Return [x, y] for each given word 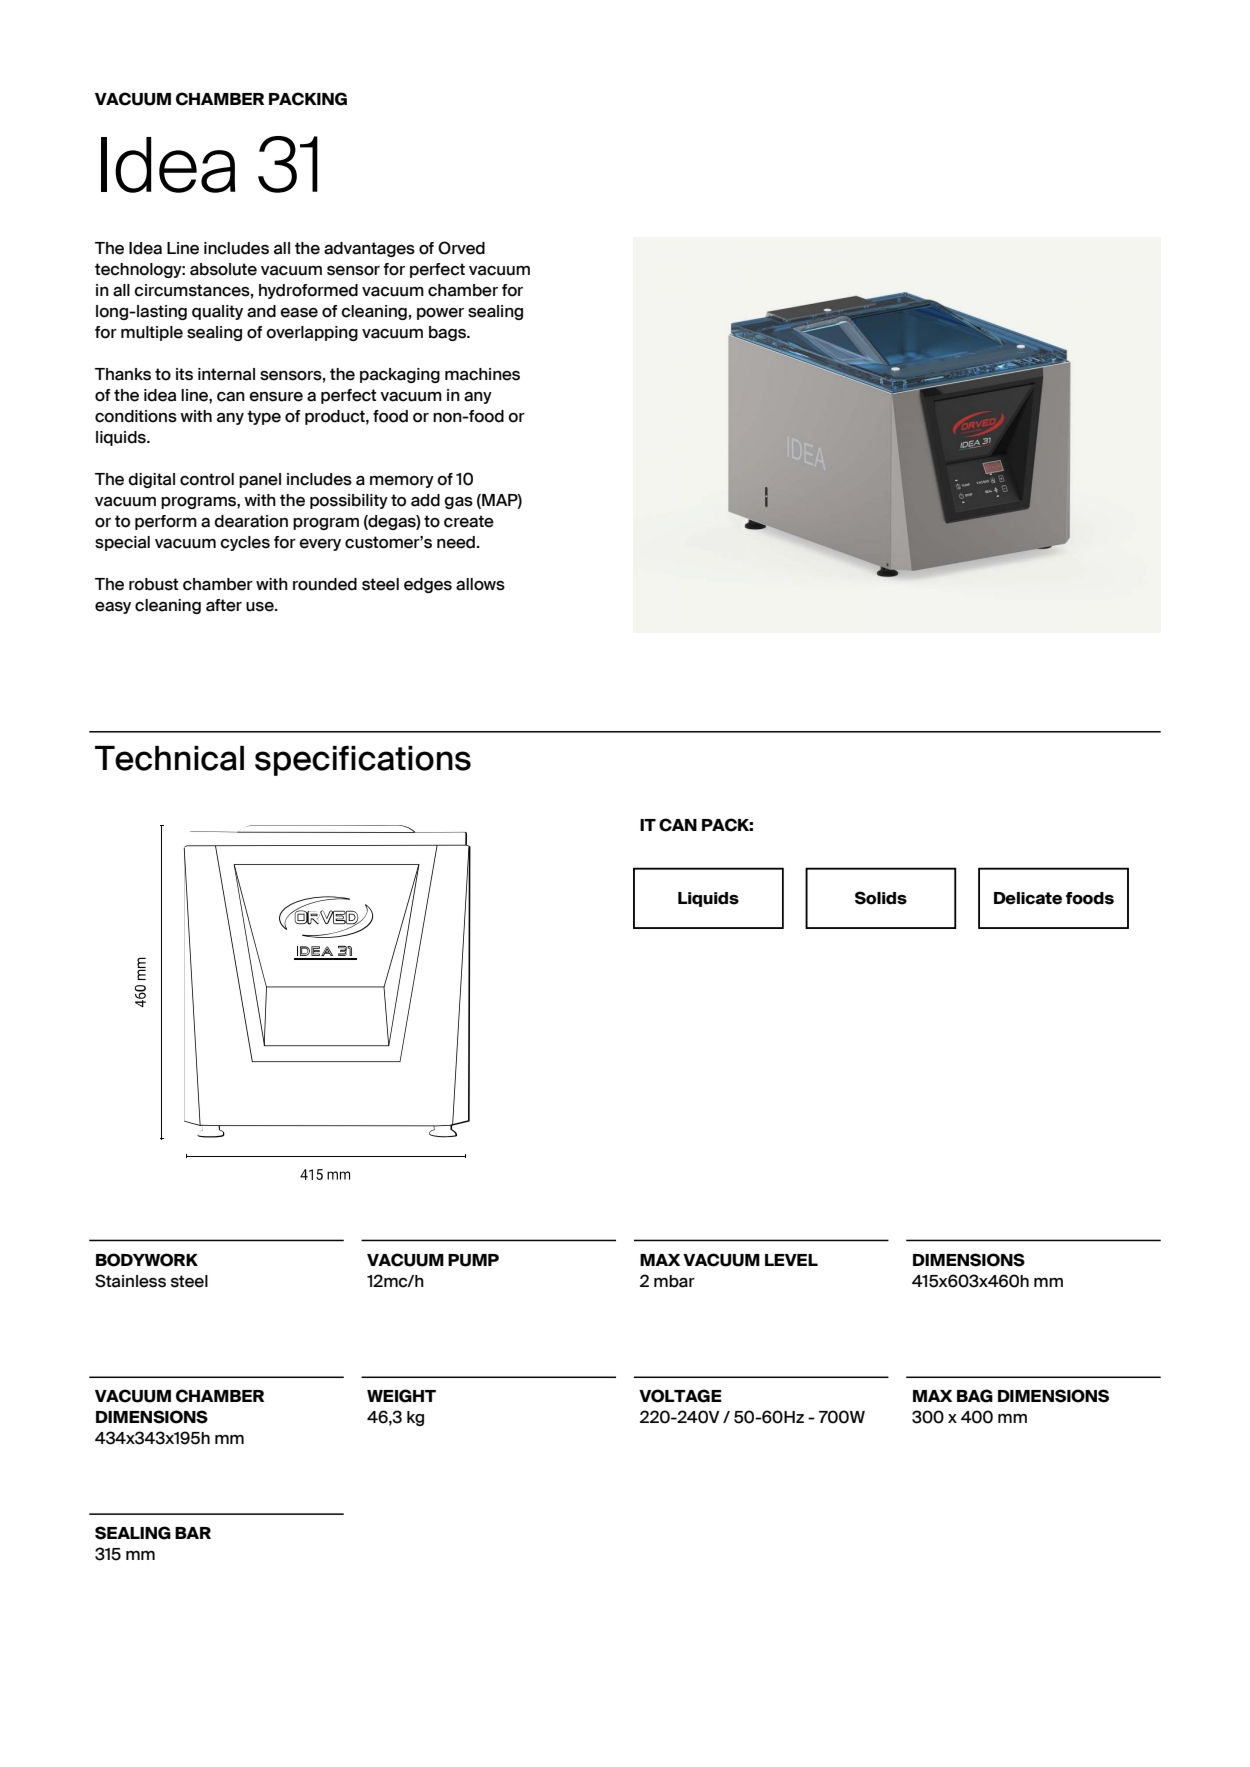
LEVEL [791, 1260]
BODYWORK [147, 1260]
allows [480, 584]
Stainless [130, 1281]
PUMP [473, 1260]
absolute [223, 269]
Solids [881, 898]
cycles [245, 543]
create [469, 521]
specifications [363, 761]
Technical [169, 758]
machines [482, 374]
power [440, 314]
